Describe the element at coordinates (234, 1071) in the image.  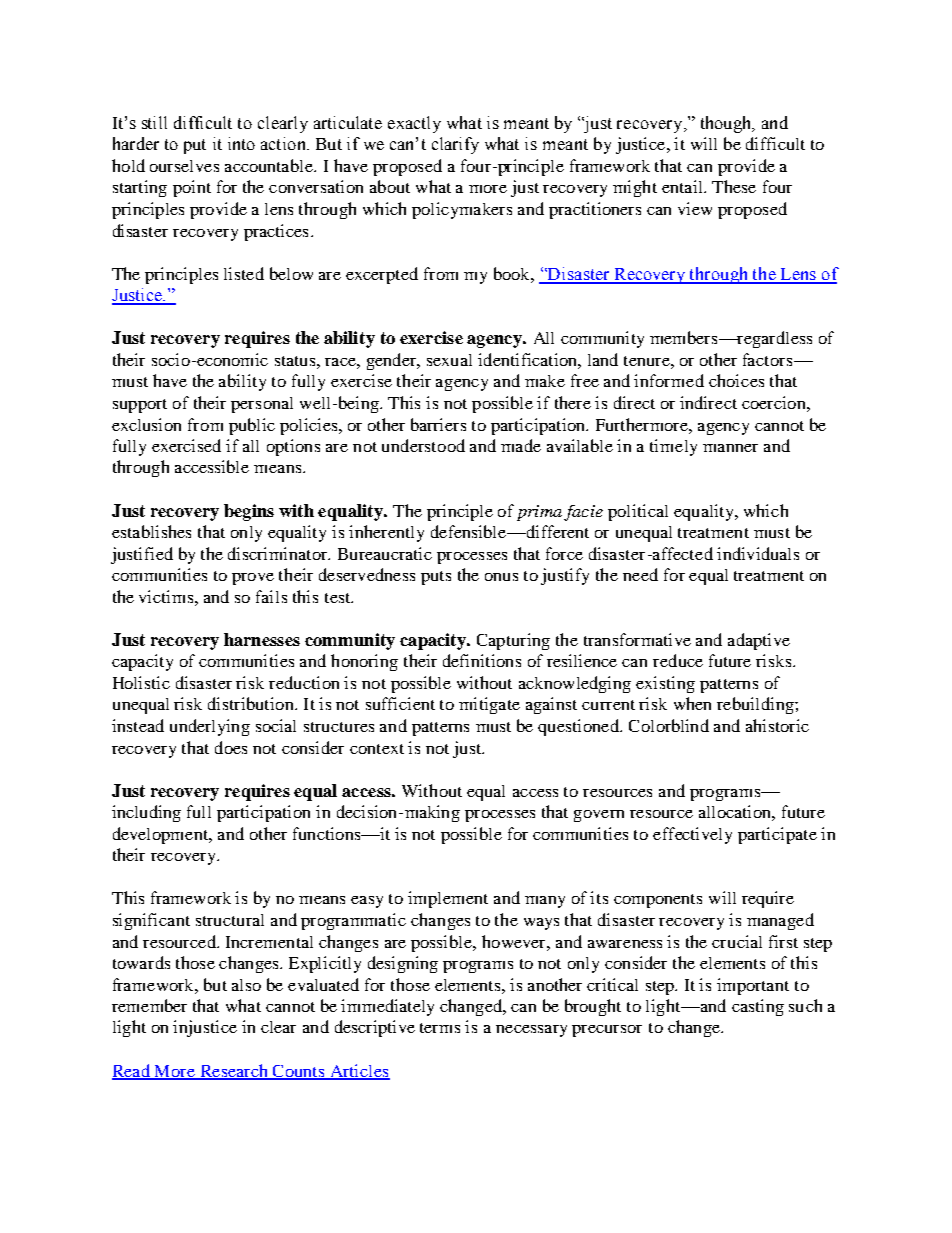
I see `Research` at that location.
